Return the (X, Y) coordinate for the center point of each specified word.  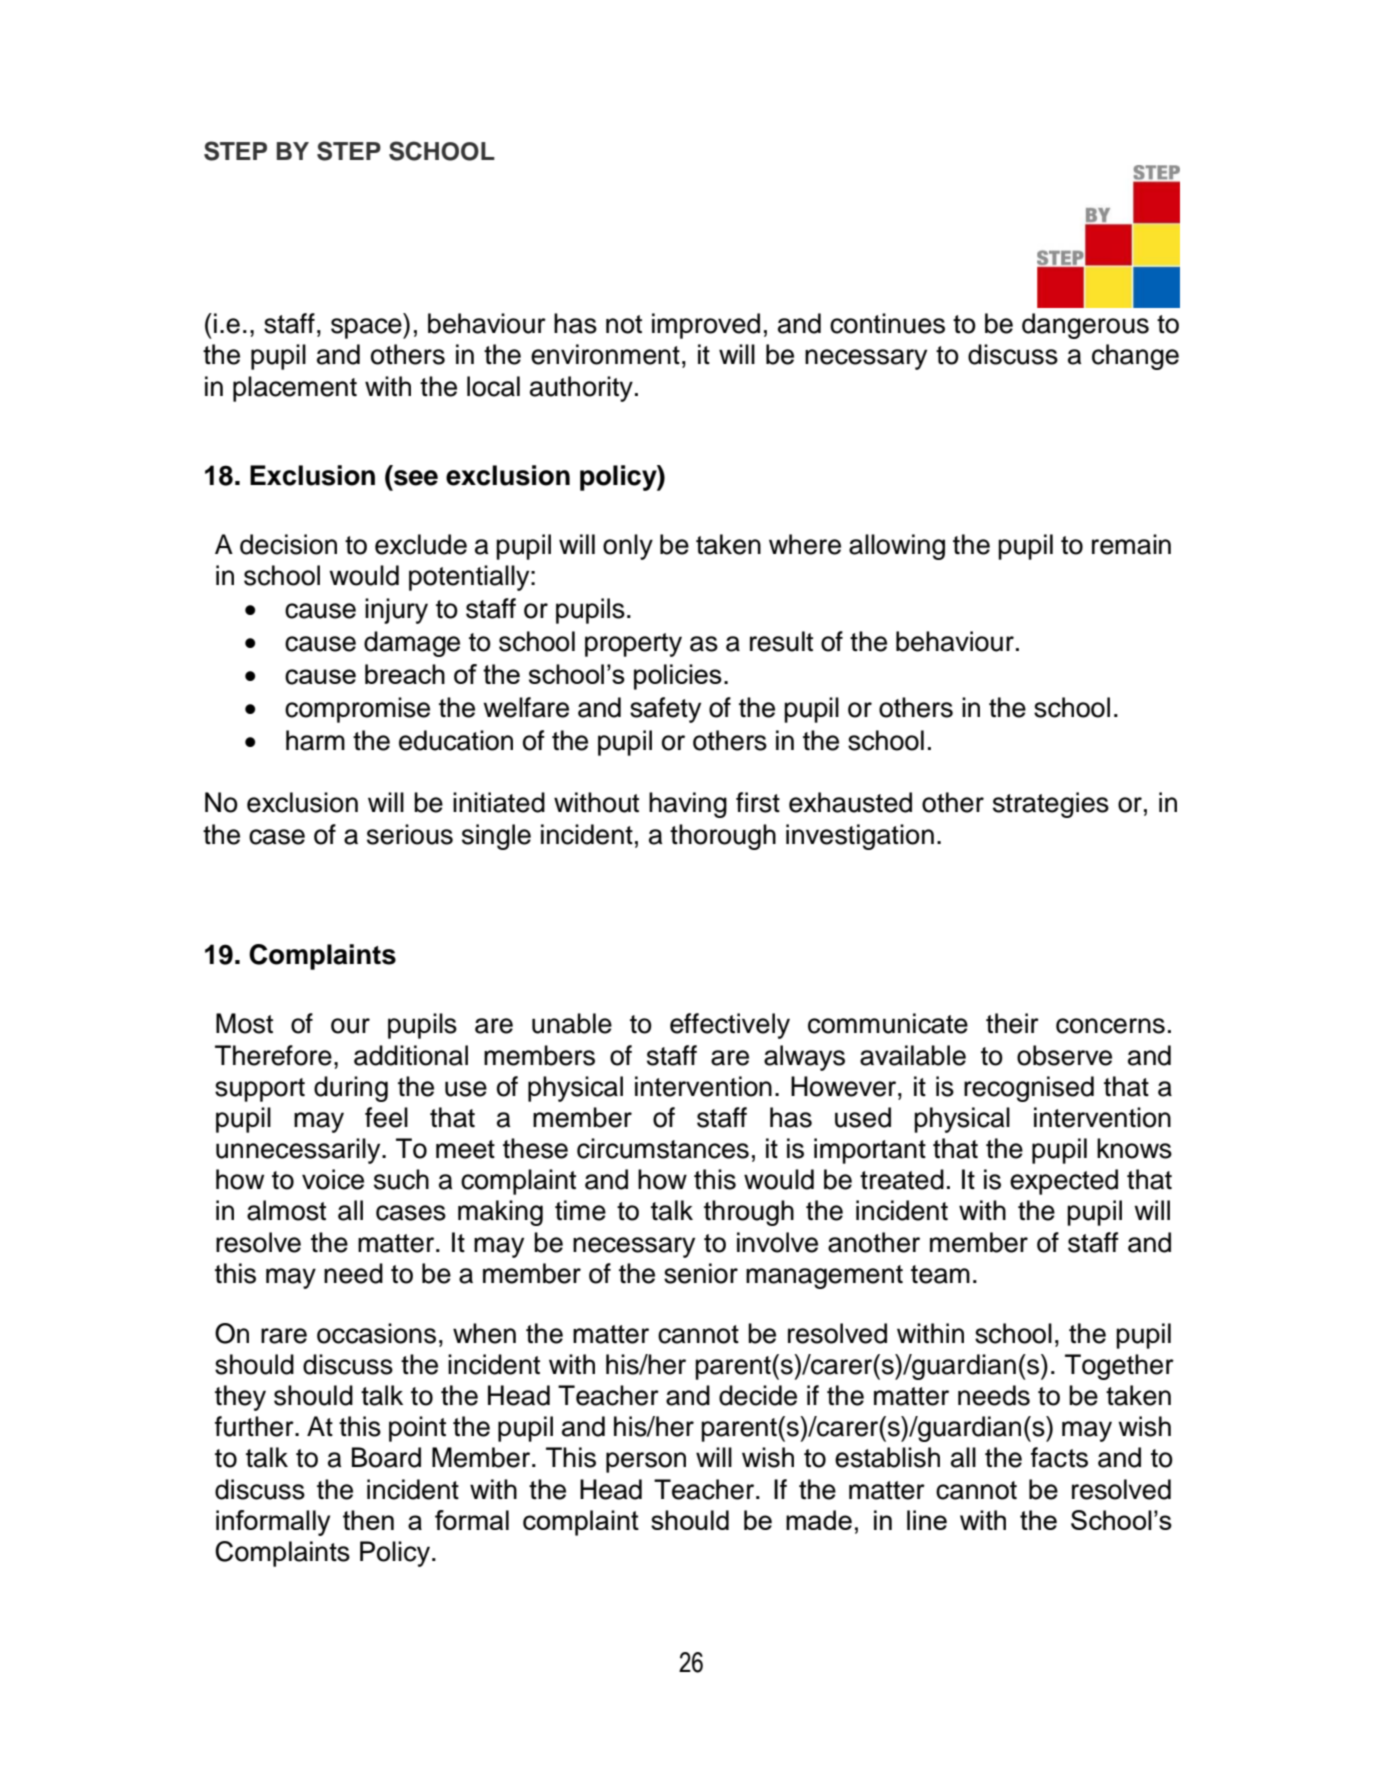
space (367, 328)
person (646, 1462)
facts (1059, 1457)
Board (386, 1457)
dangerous (1085, 326)
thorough (723, 837)
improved (706, 326)
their (1012, 1023)
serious (410, 834)
